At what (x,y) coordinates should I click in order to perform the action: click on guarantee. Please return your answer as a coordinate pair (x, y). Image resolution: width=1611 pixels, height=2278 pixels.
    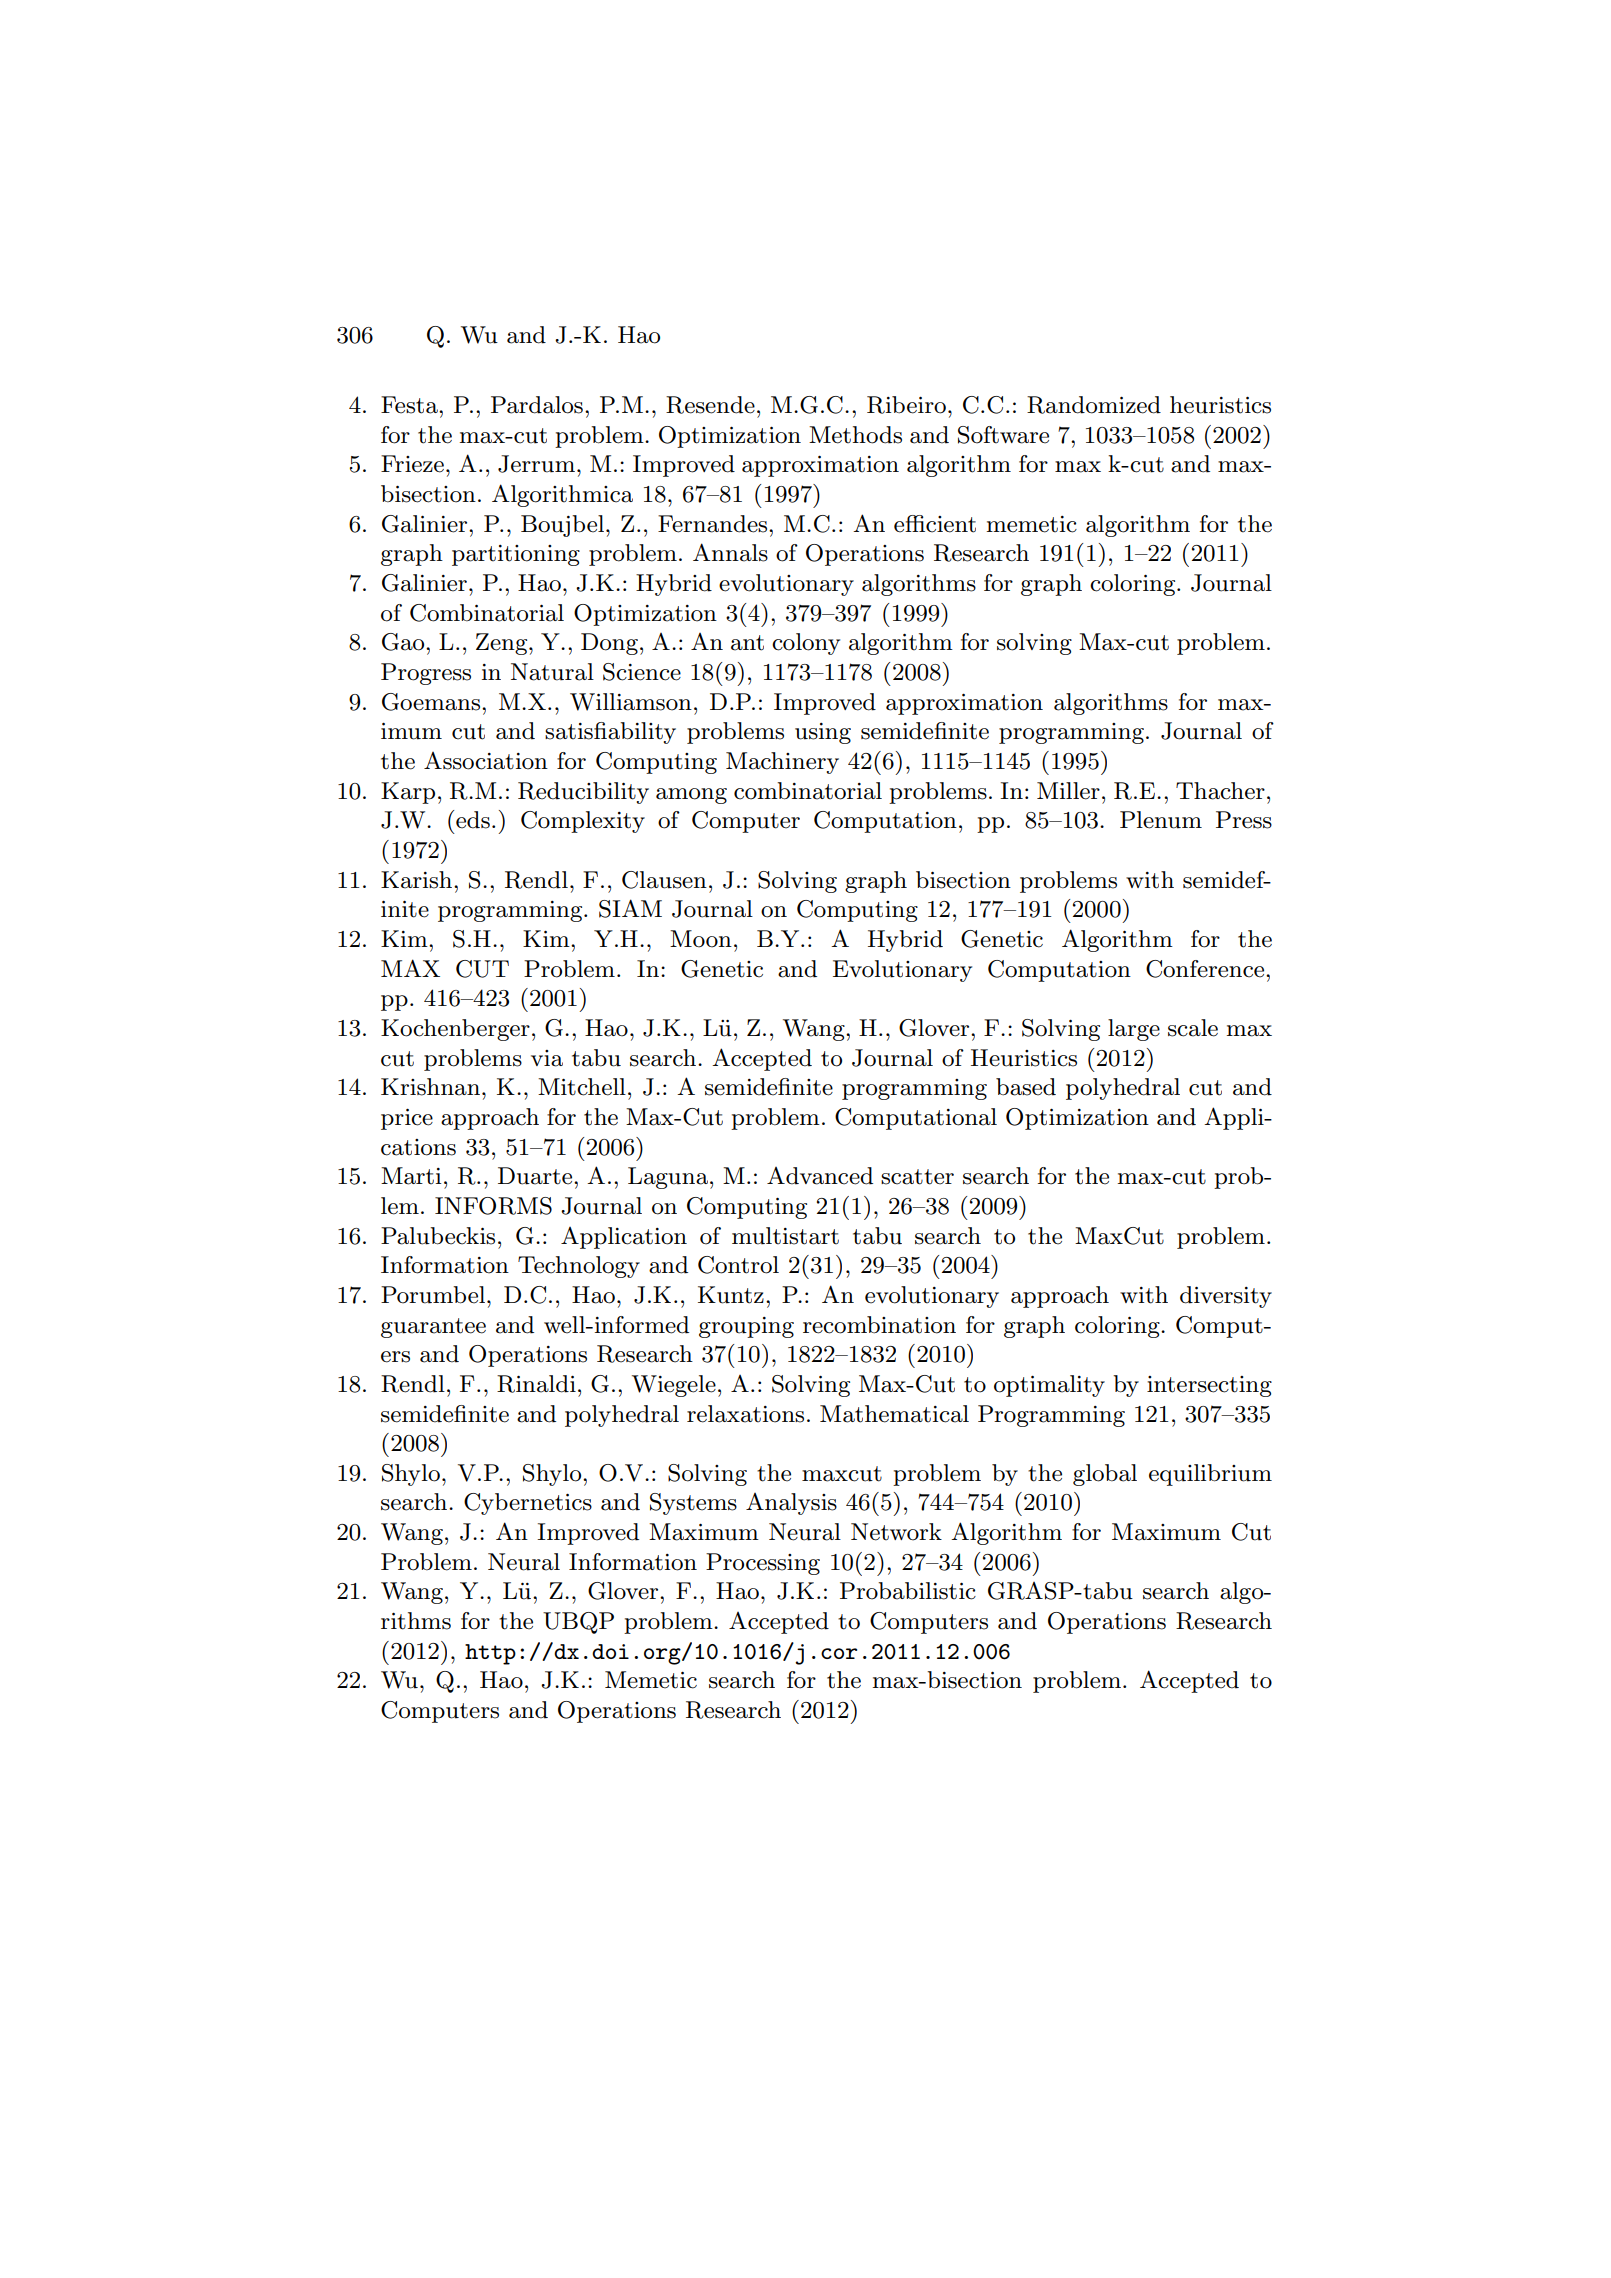
    Looking at the image, I should click on (433, 1328).
